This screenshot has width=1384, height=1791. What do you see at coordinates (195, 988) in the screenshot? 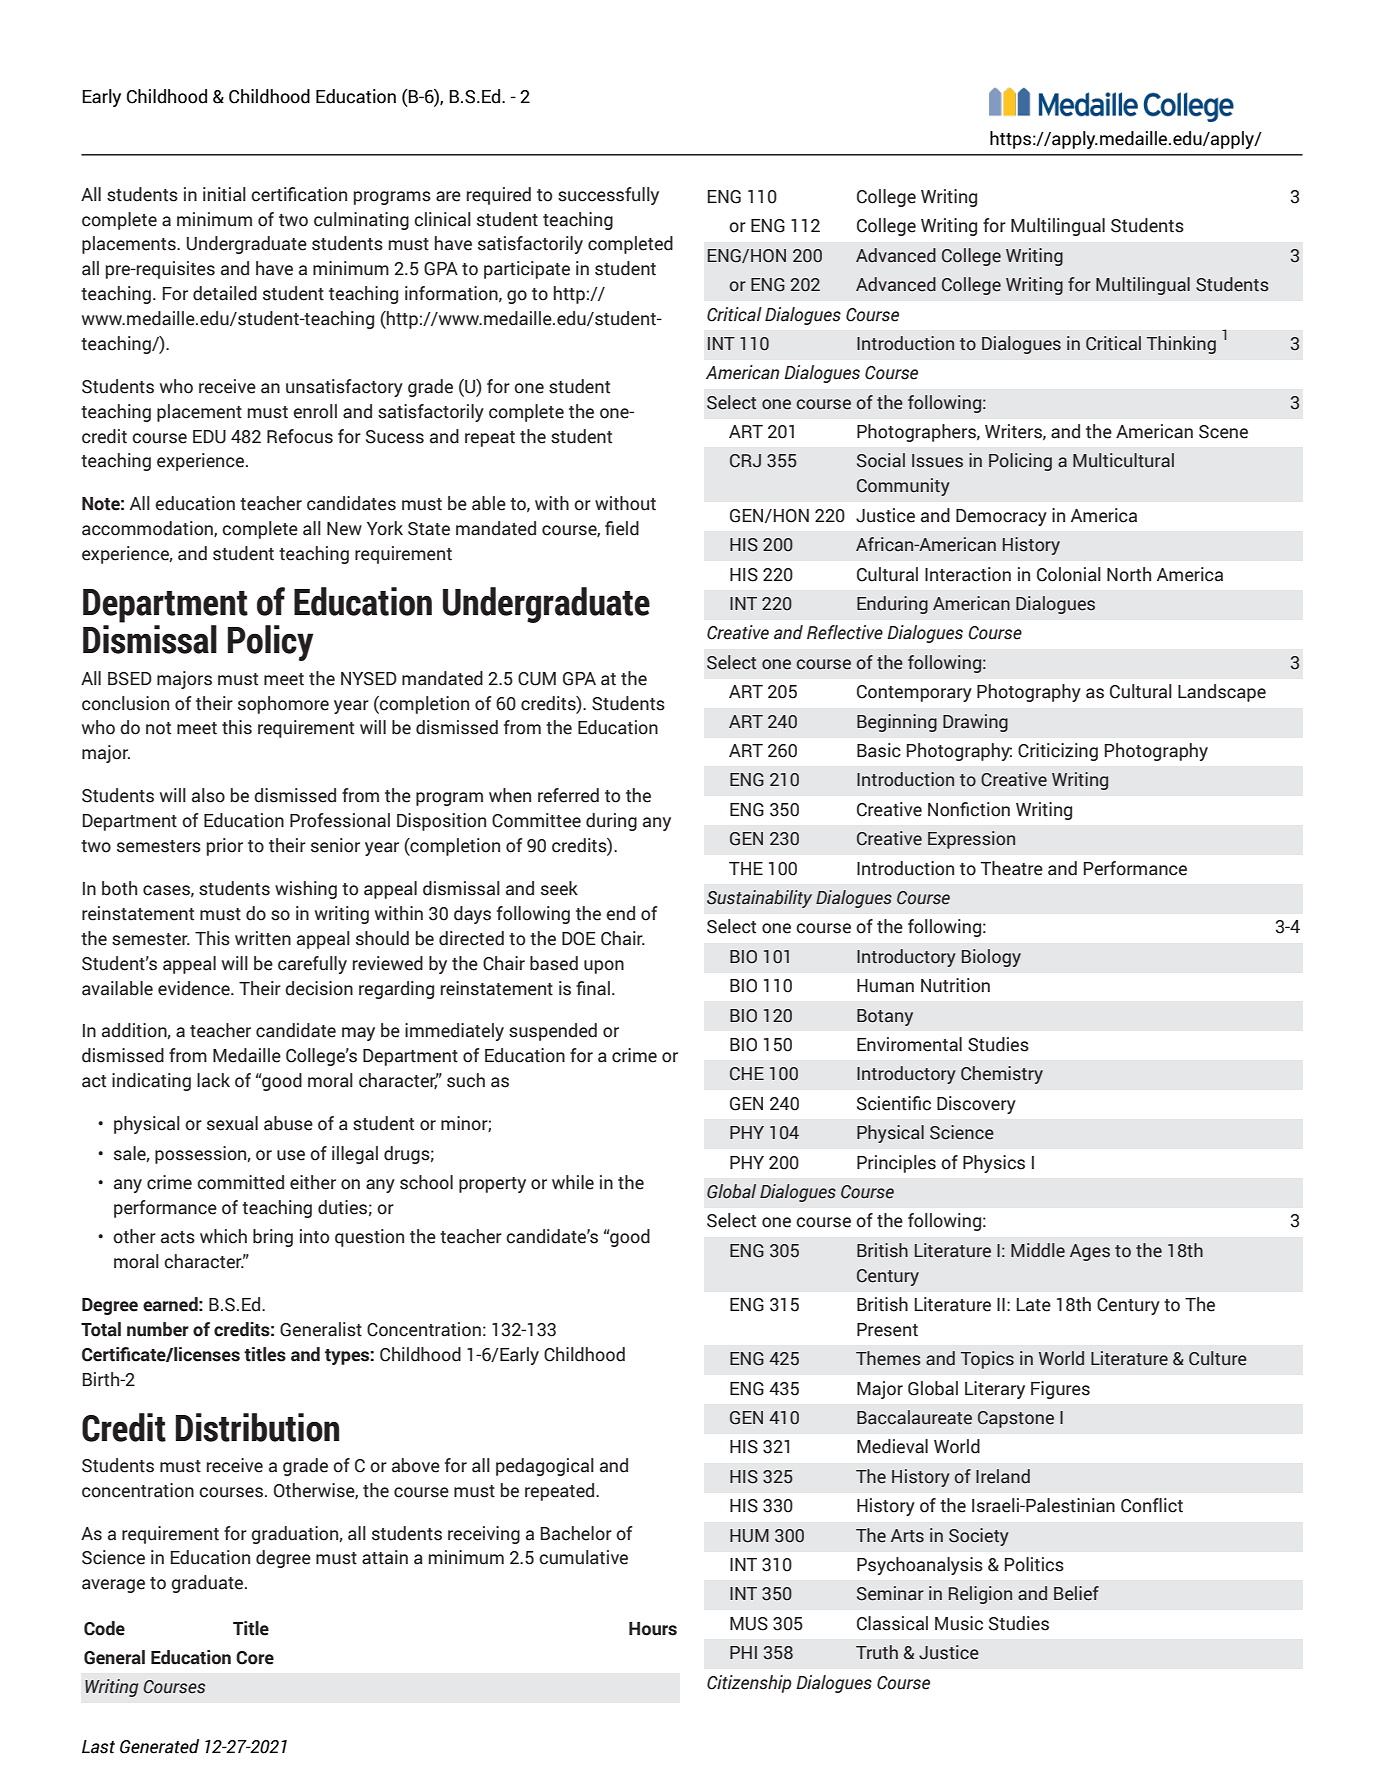
I see `evidence` at bounding box center [195, 988].
